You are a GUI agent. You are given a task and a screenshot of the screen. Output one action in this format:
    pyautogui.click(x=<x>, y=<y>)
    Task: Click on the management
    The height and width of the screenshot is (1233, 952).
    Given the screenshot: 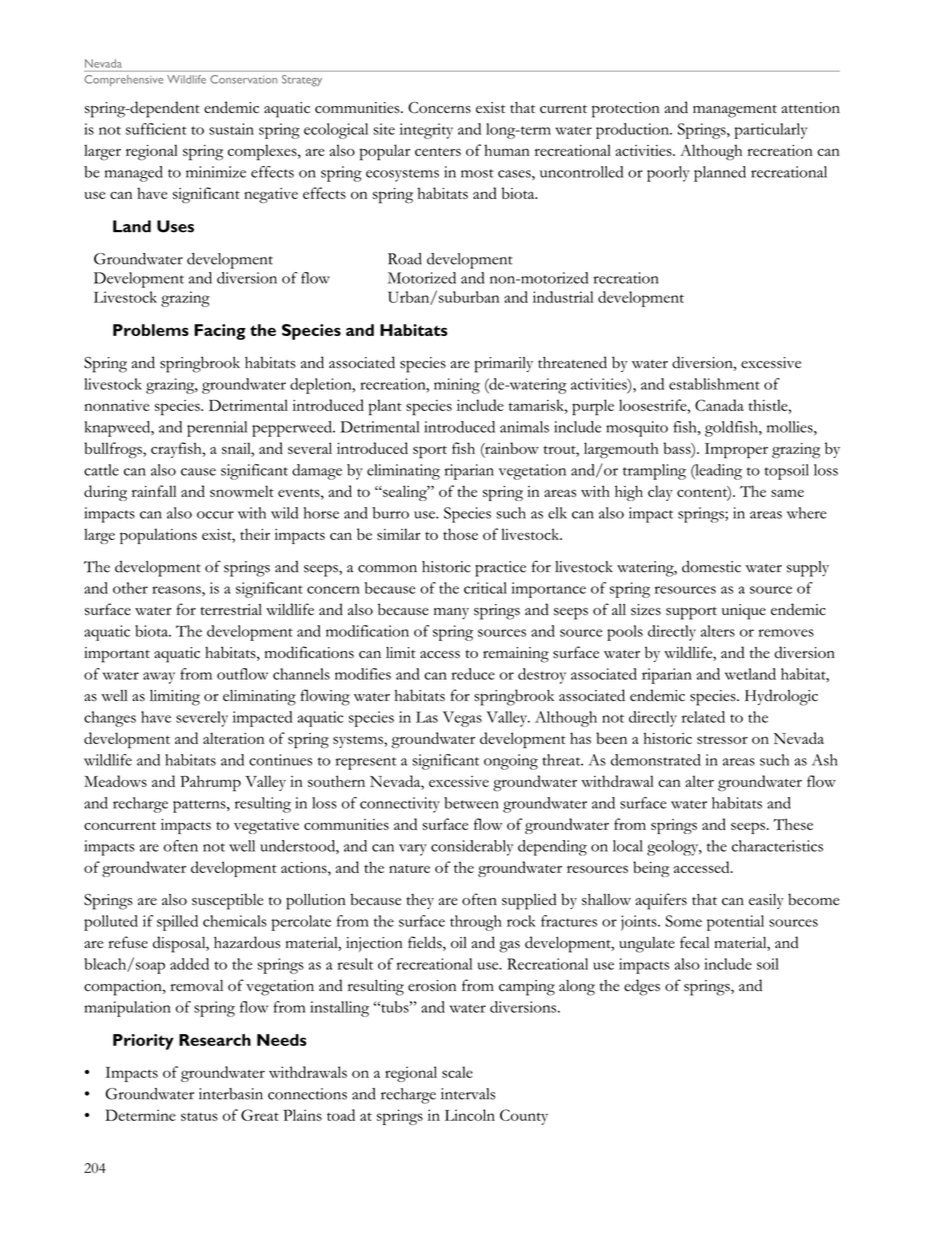 What is the action you would take?
    pyautogui.click(x=735, y=111)
